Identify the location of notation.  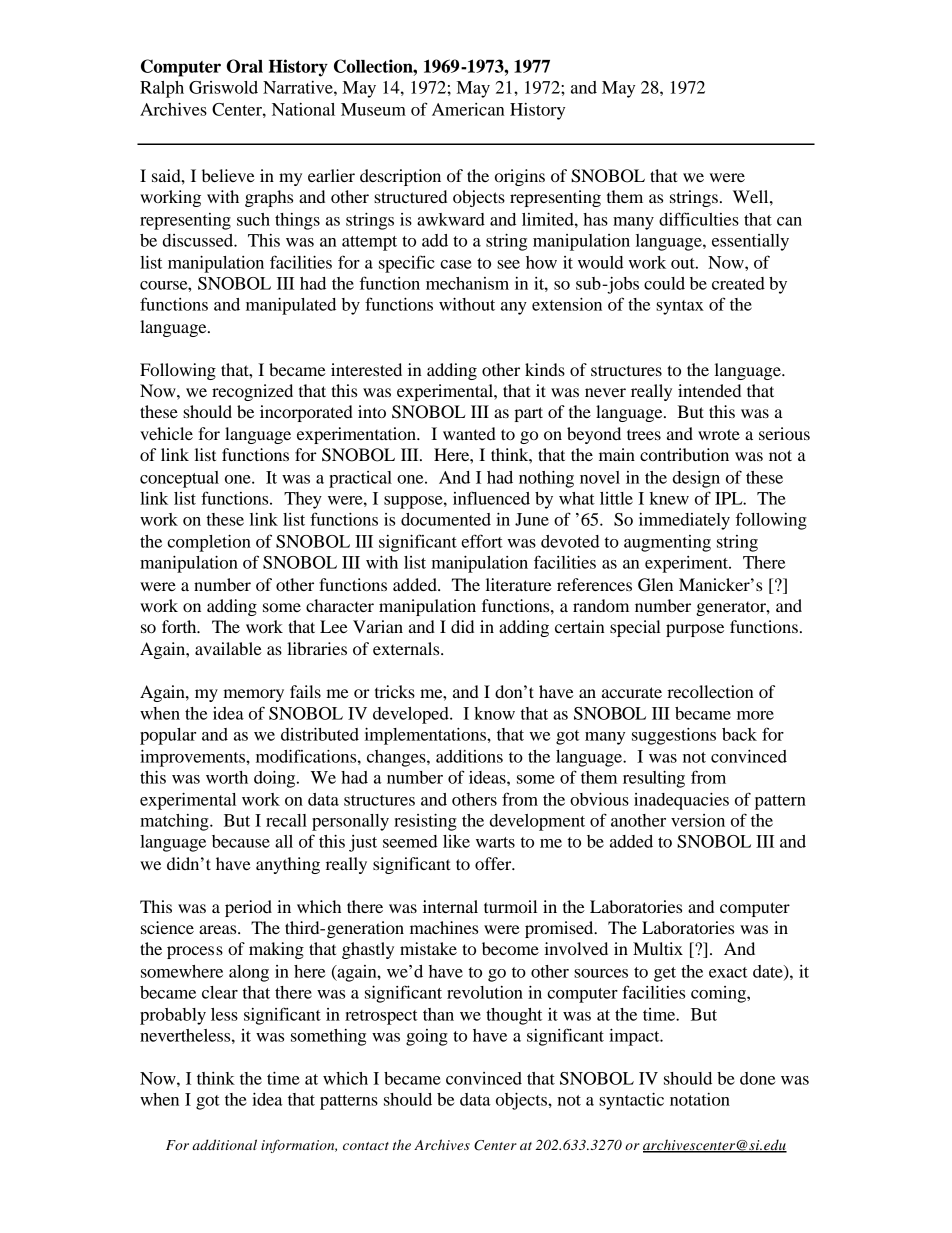
(700, 1099).
